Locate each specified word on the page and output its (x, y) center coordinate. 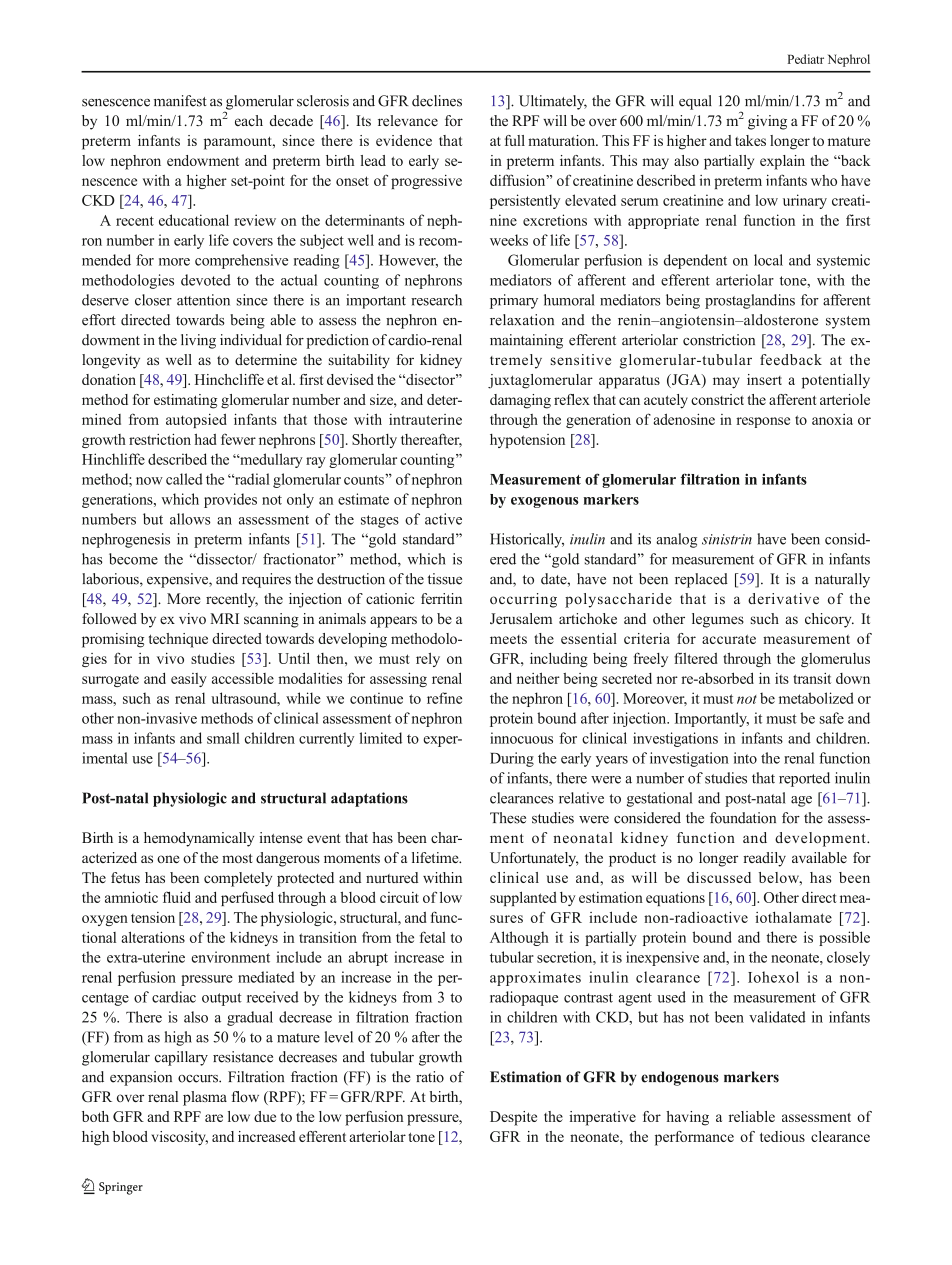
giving (767, 122)
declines (437, 101)
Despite (513, 1118)
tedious (782, 1136)
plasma (205, 1098)
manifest (180, 101)
